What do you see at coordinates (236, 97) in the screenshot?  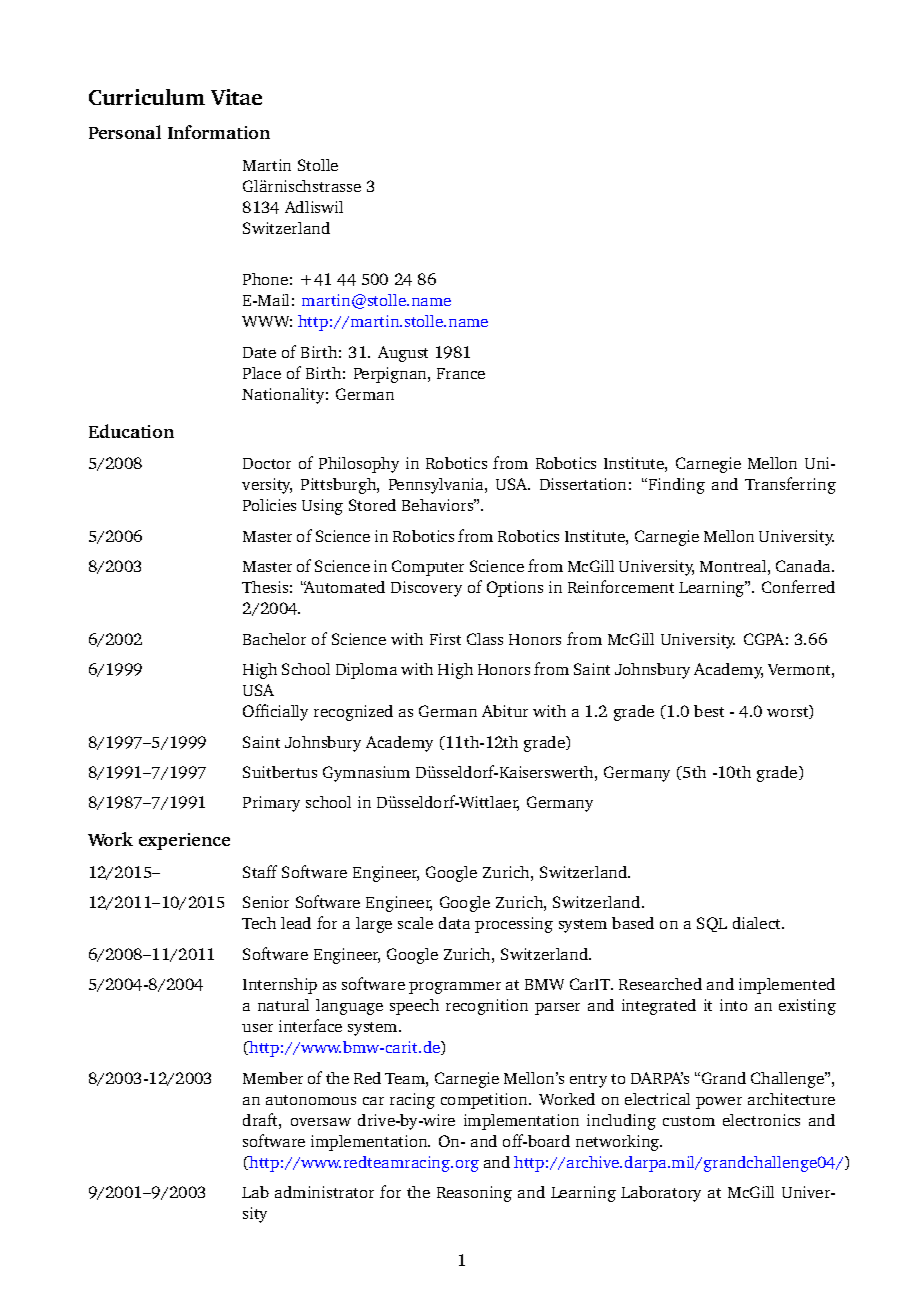 I see `Vitae` at bounding box center [236, 97].
